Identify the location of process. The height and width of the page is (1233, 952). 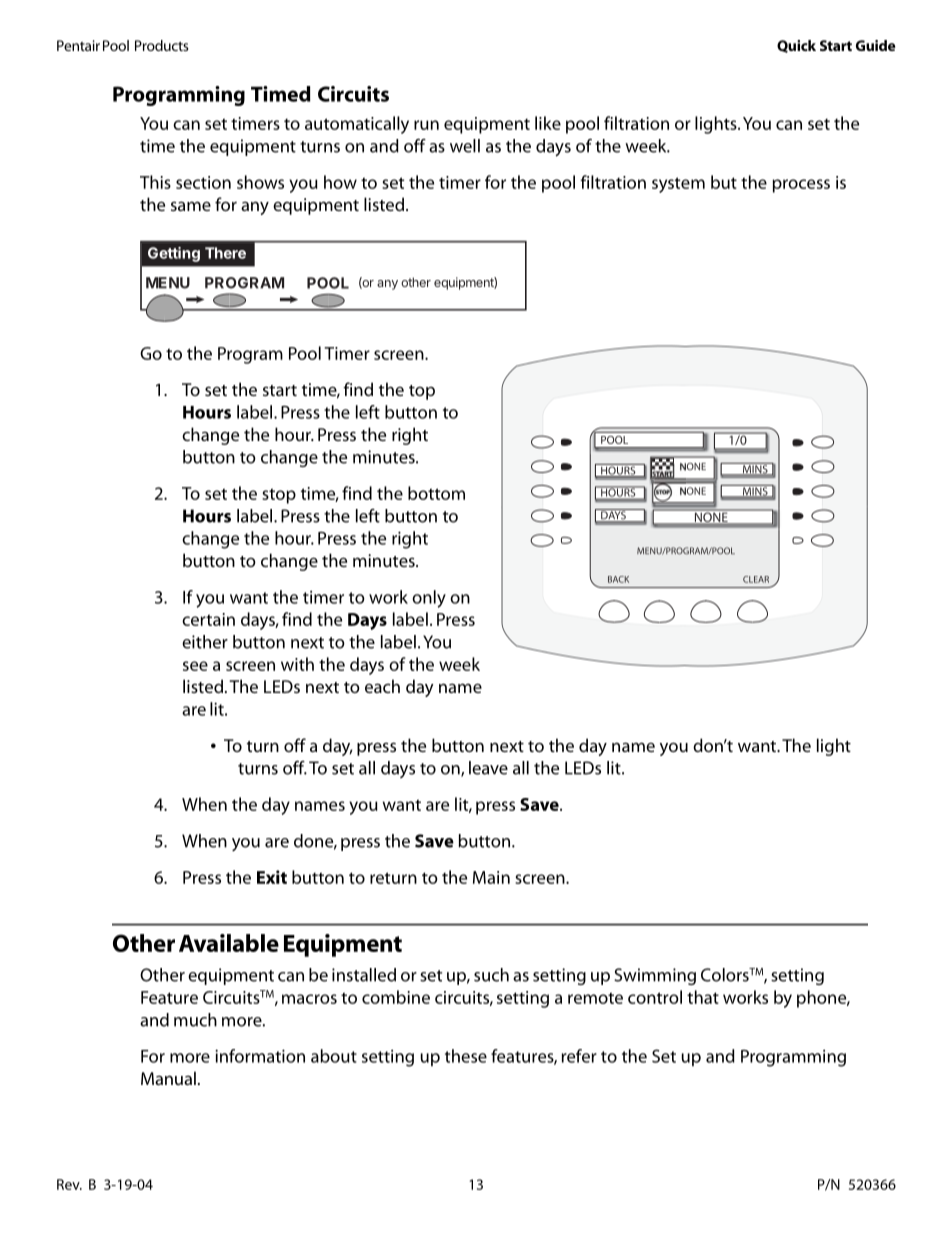
(801, 186).
